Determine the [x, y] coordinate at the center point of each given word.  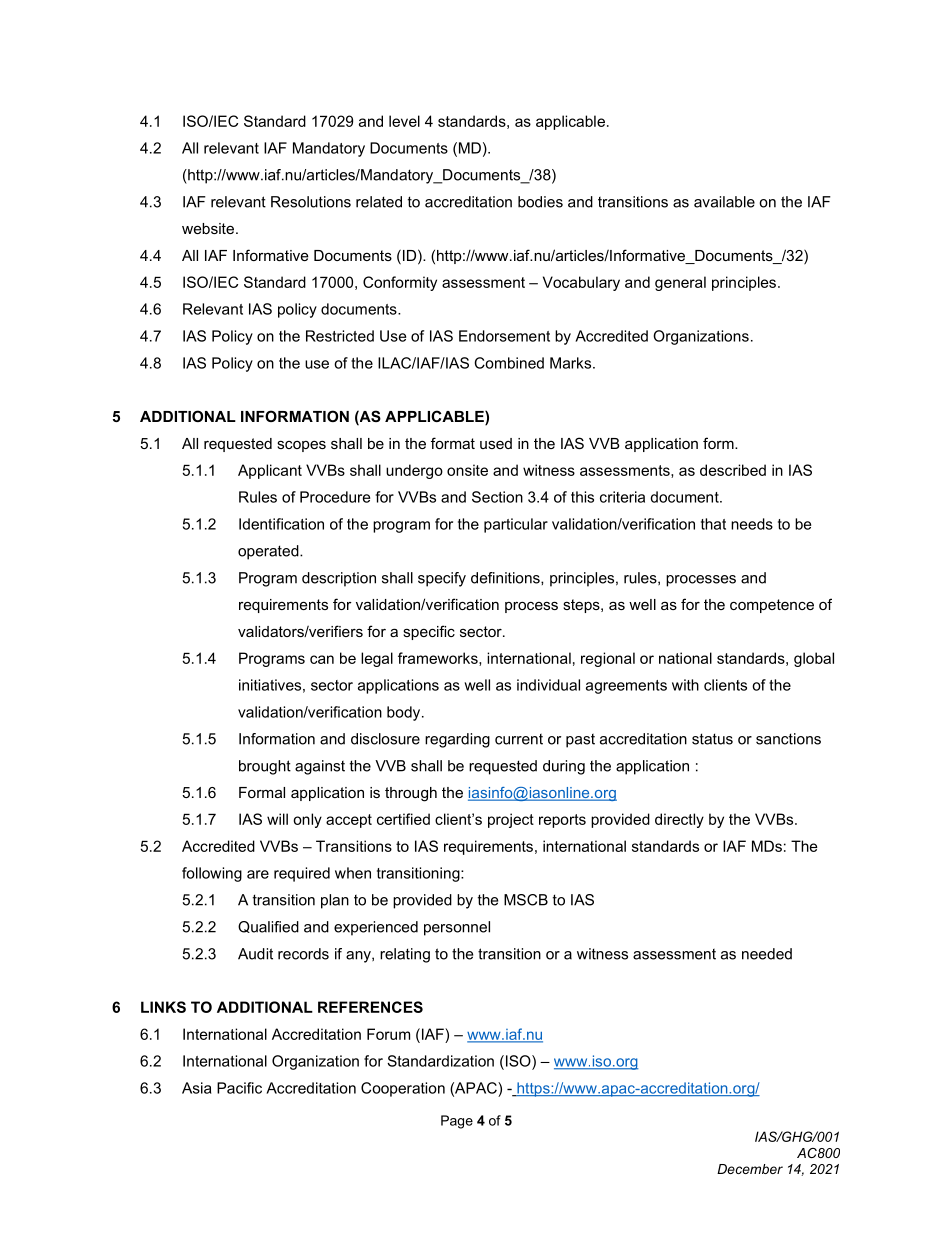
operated [269, 552]
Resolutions [311, 202]
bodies [540, 202]
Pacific [239, 1088]
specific [429, 632]
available [724, 202]
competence [772, 606]
